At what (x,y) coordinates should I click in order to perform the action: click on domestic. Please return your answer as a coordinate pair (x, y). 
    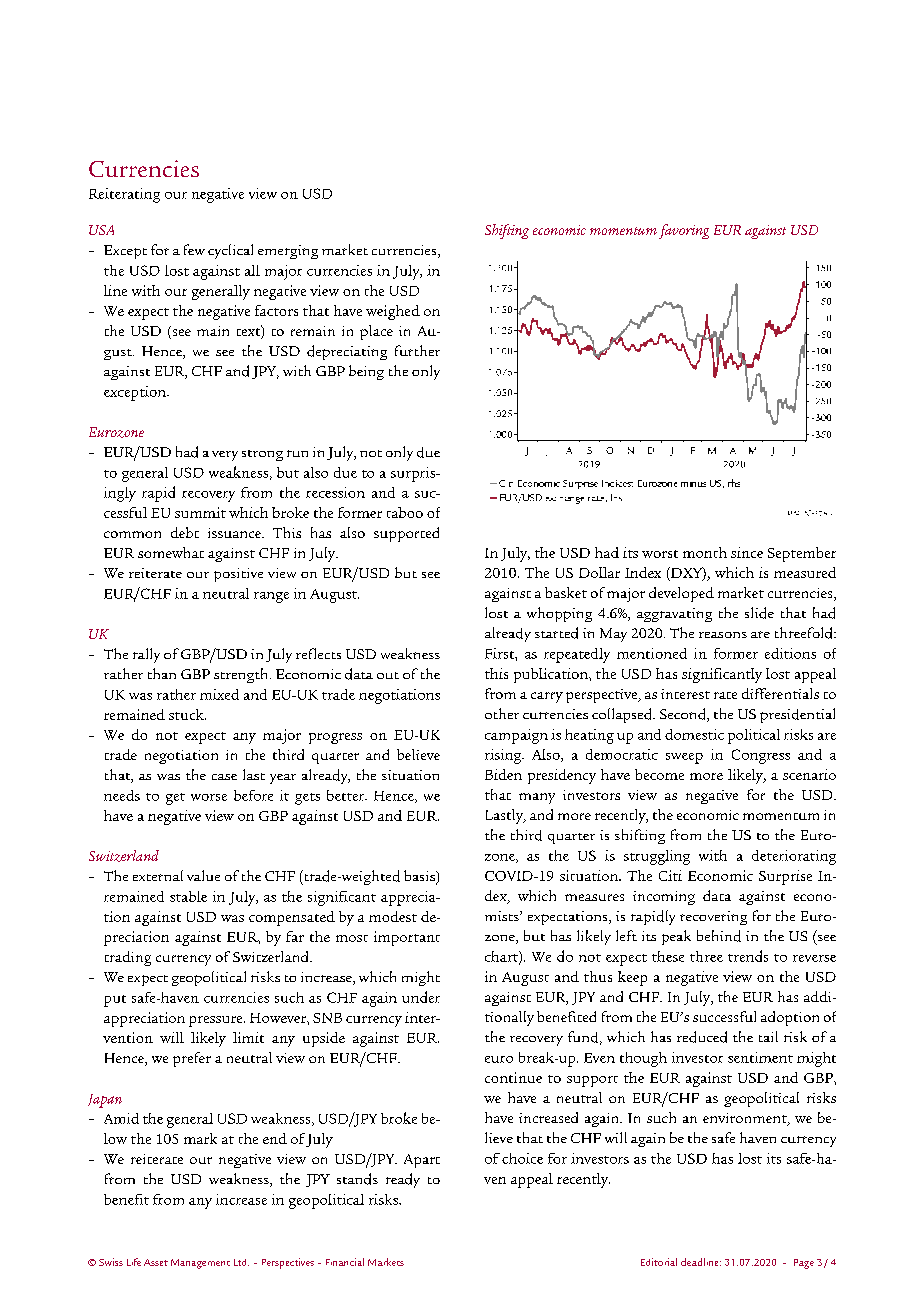
    Looking at the image, I should click on (694, 734).
